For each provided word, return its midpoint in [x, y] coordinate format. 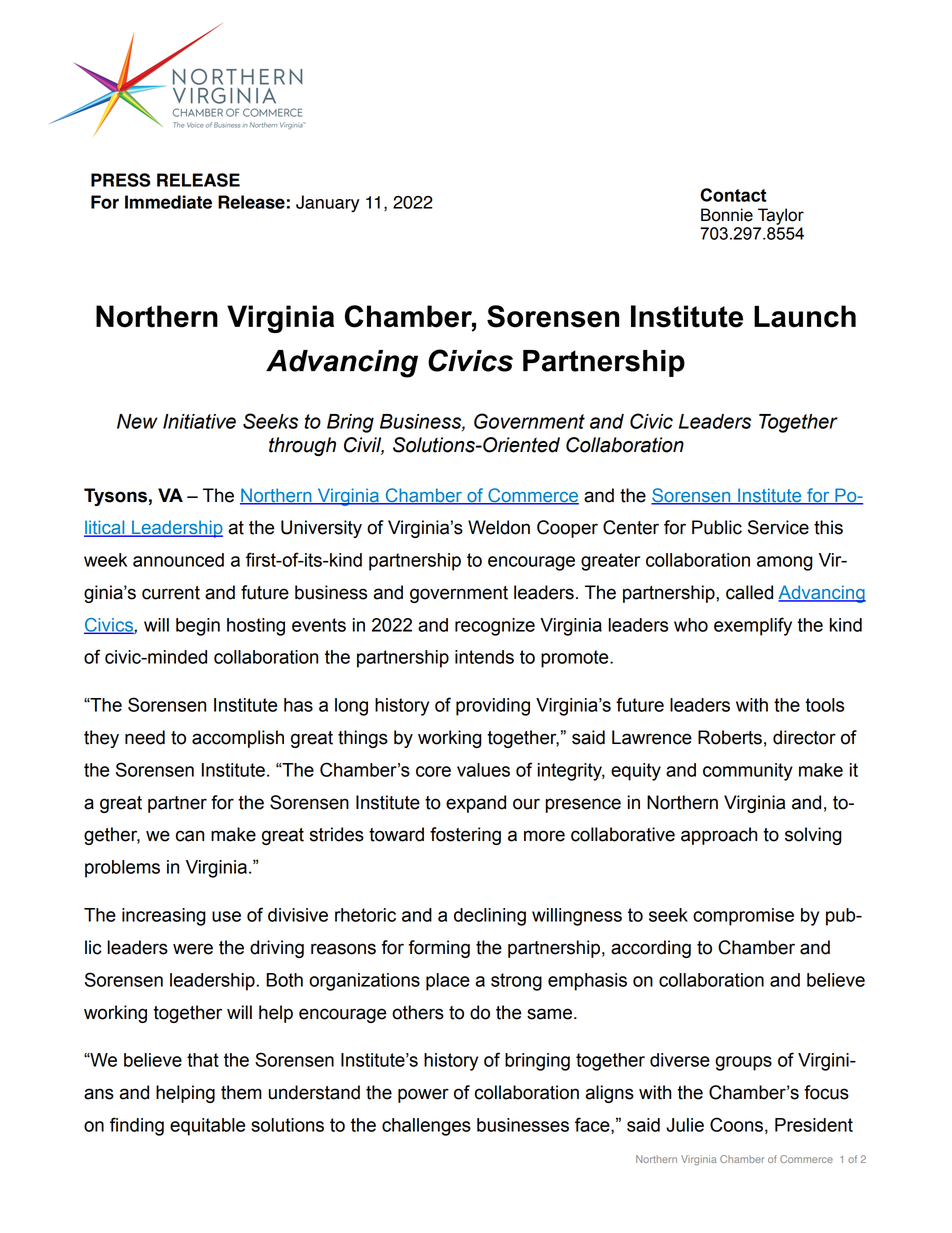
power [423, 1095]
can [190, 836]
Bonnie [727, 215]
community [748, 772]
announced [178, 560]
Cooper [567, 529]
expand [476, 804]
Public [717, 527]
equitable [207, 1127]
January [328, 203]
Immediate [168, 202]
